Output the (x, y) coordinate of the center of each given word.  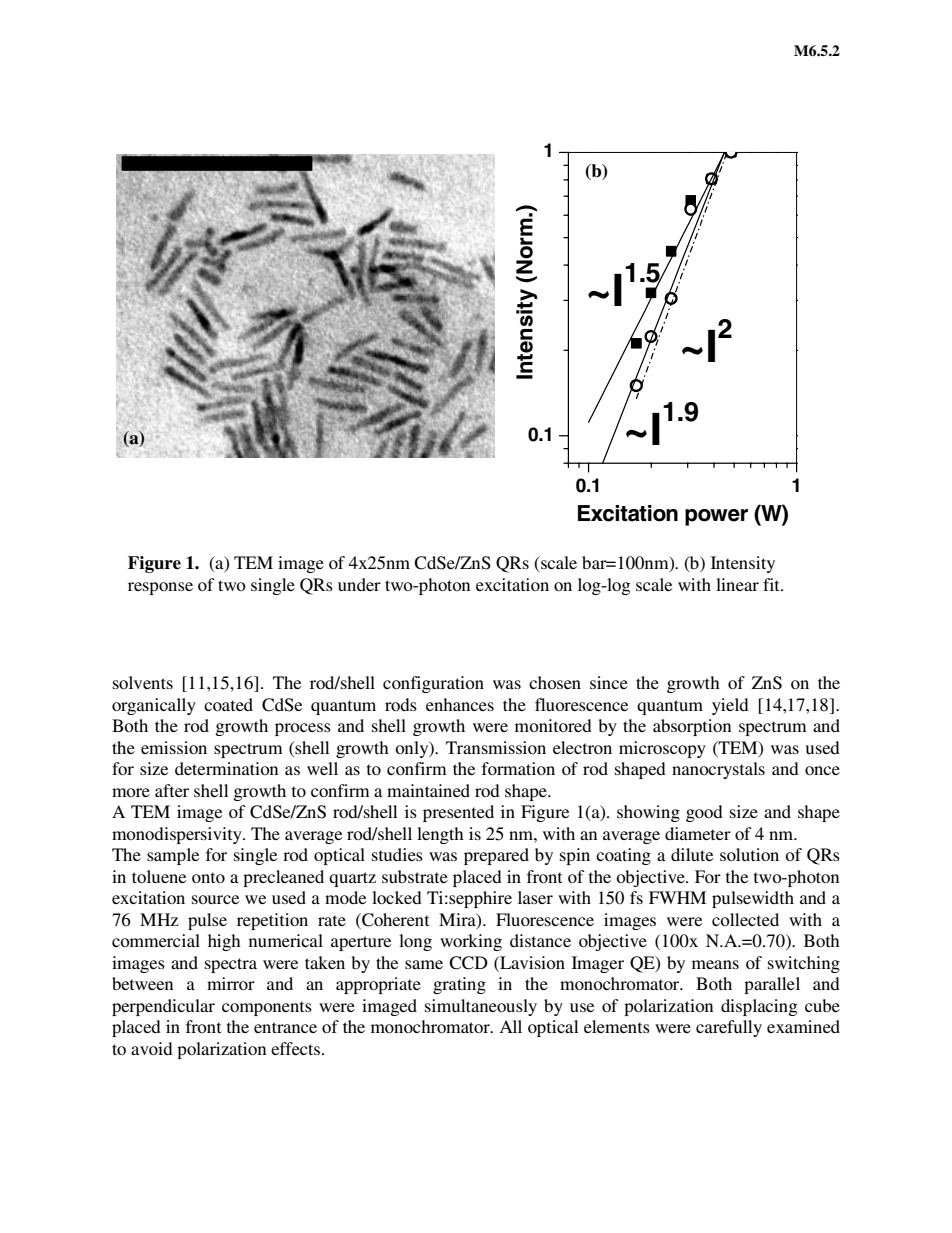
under (359, 584)
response (160, 588)
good (704, 813)
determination (226, 768)
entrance (285, 1027)
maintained (428, 790)
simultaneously (481, 1007)
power (716, 517)
